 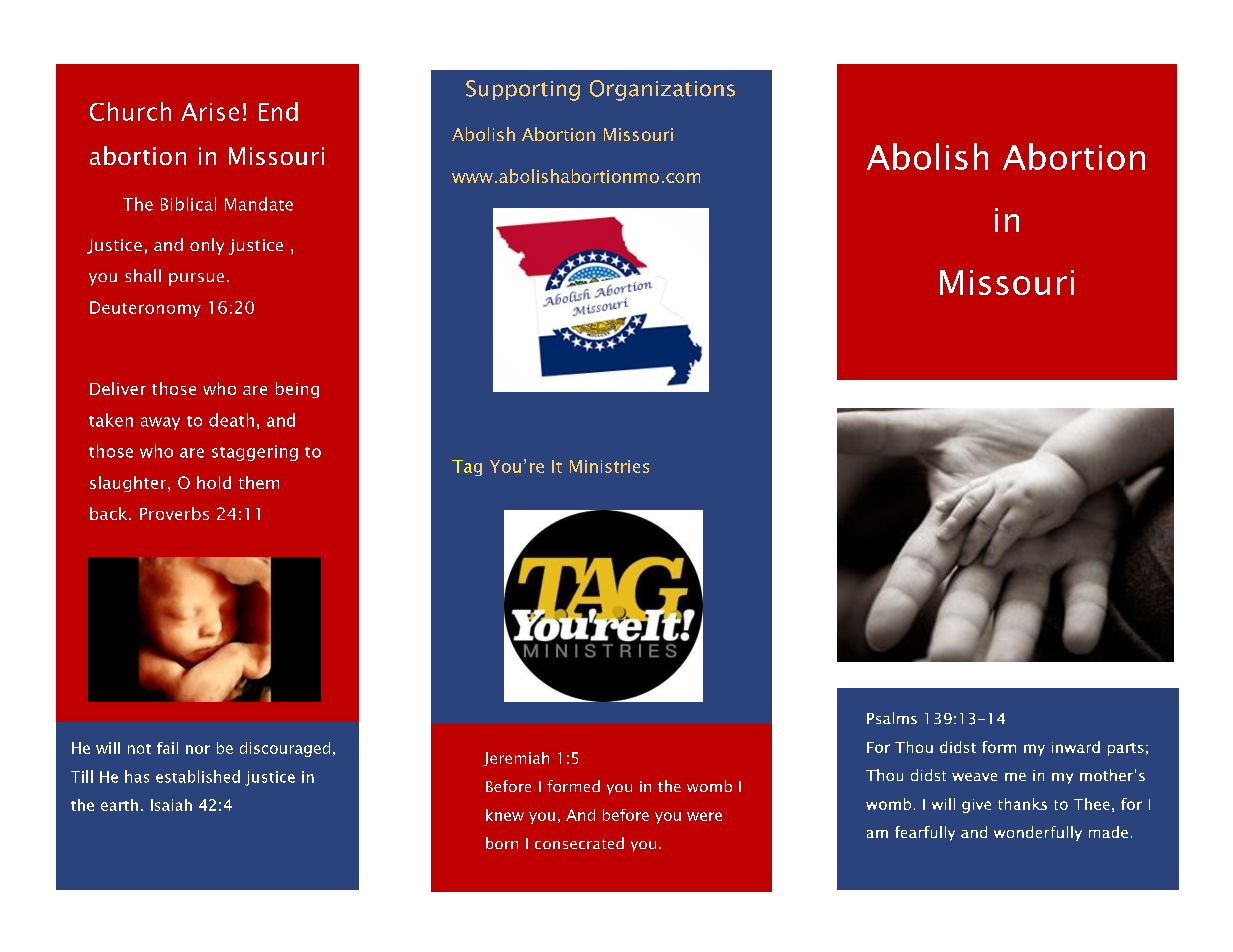 What do you see at coordinates (297, 390) in the document?
I see `being` at bounding box center [297, 390].
